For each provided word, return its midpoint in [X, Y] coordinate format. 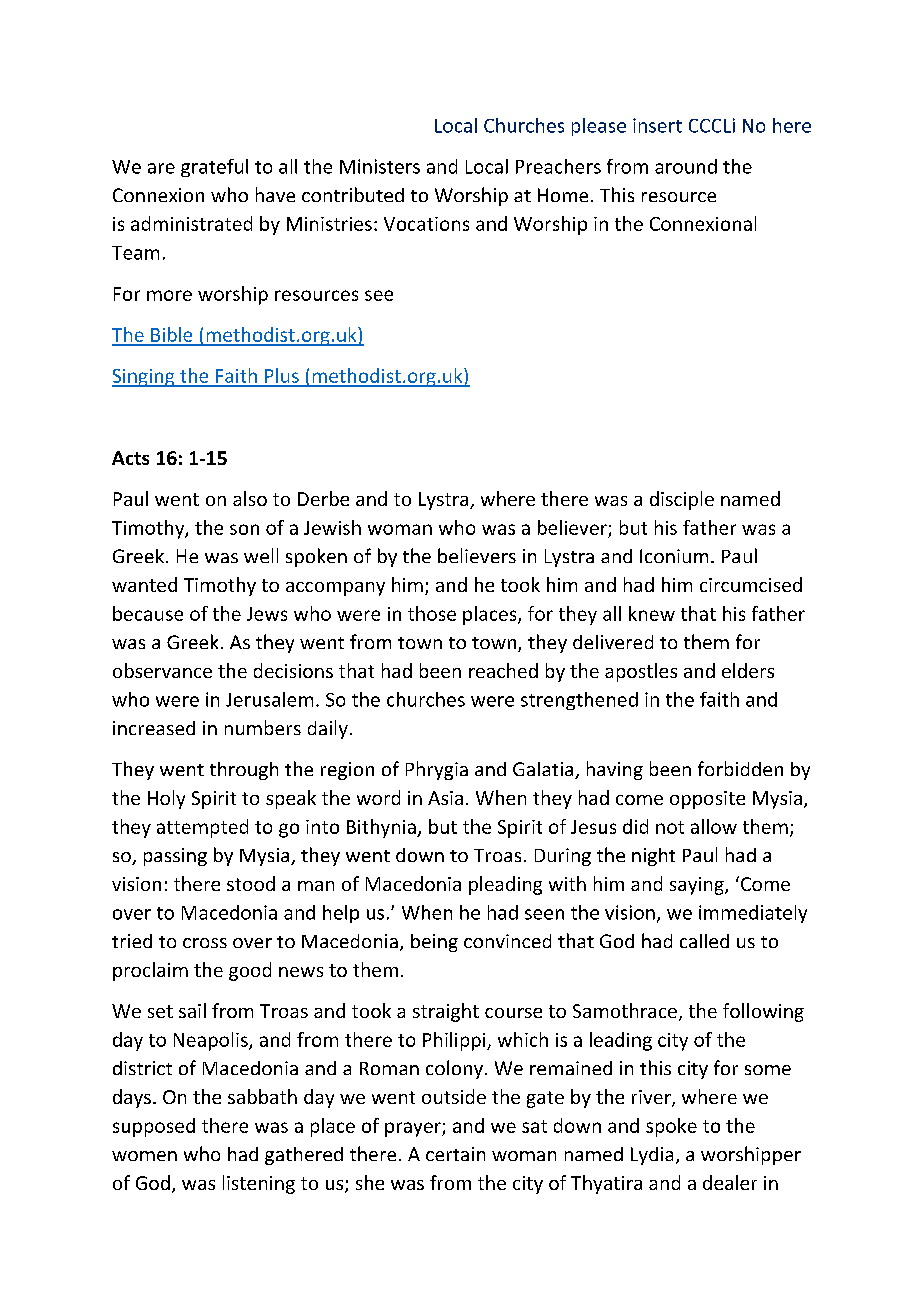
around [686, 166]
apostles [641, 672]
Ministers [380, 166]
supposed [154, 1127]
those [432, 613]
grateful [214, 168]
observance [162, 670]
